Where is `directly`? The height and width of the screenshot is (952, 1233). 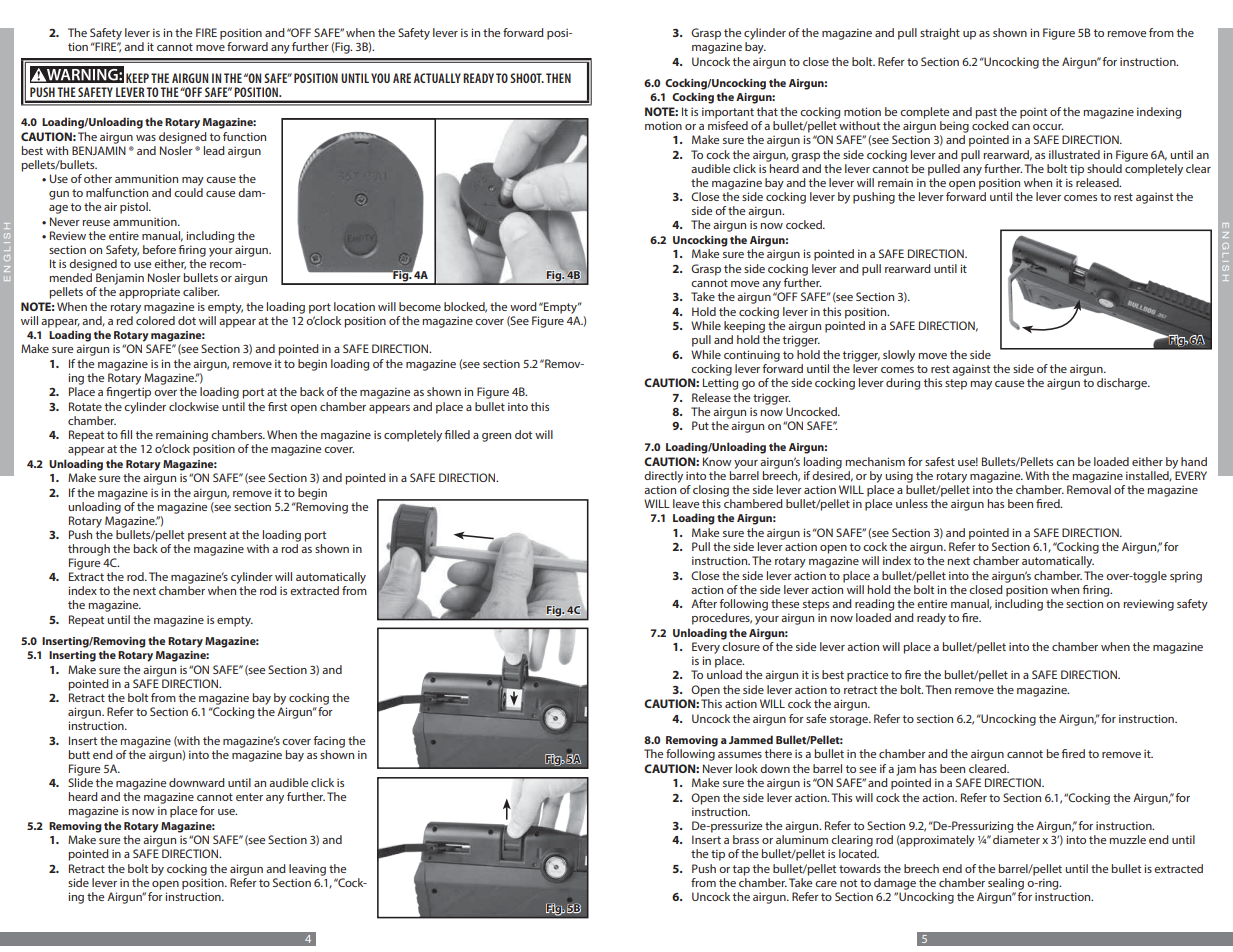
directly is located at coordinates (663, 477).
